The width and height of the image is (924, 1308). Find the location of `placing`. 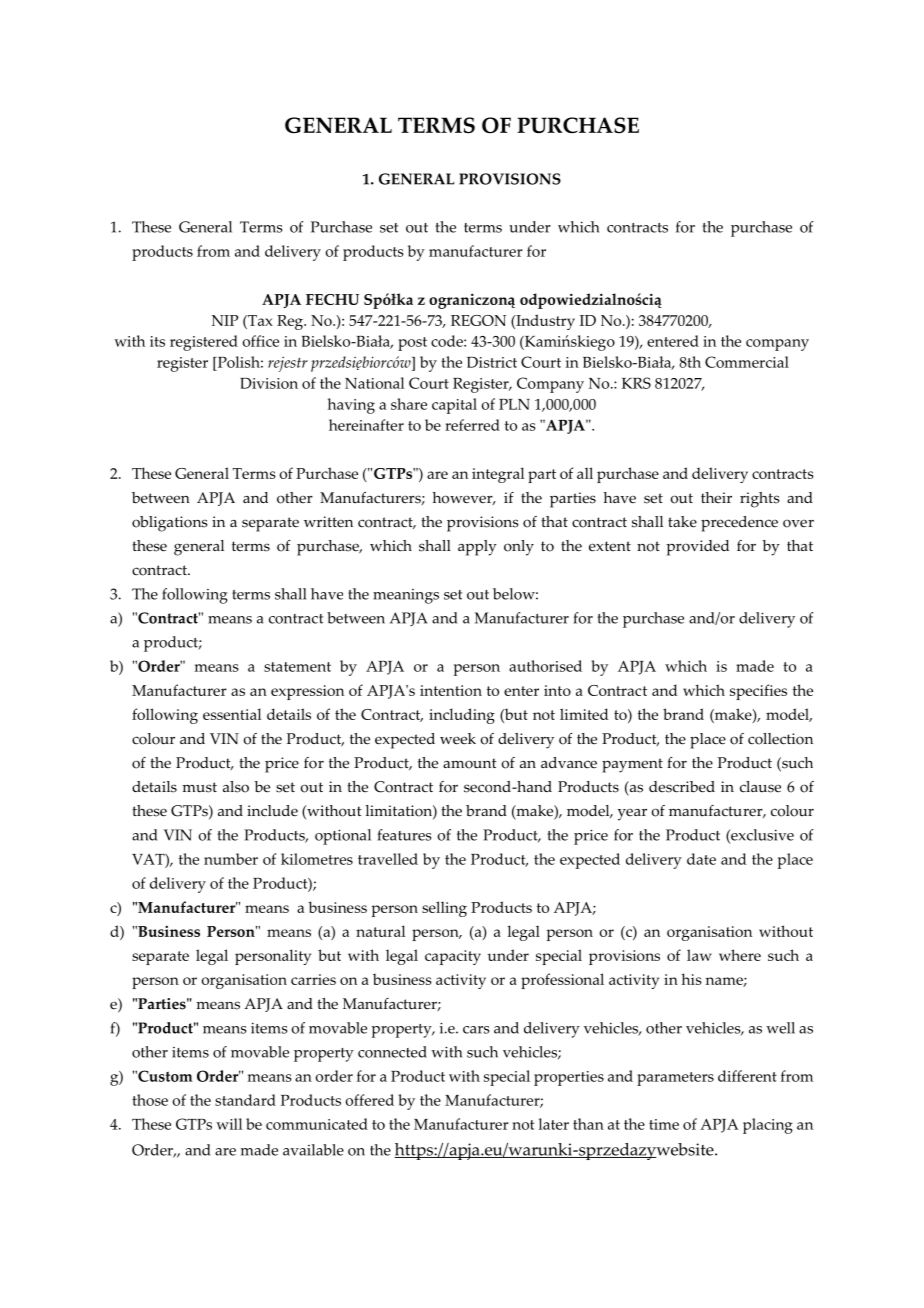

placing is located at coordinates (768, 1126).
